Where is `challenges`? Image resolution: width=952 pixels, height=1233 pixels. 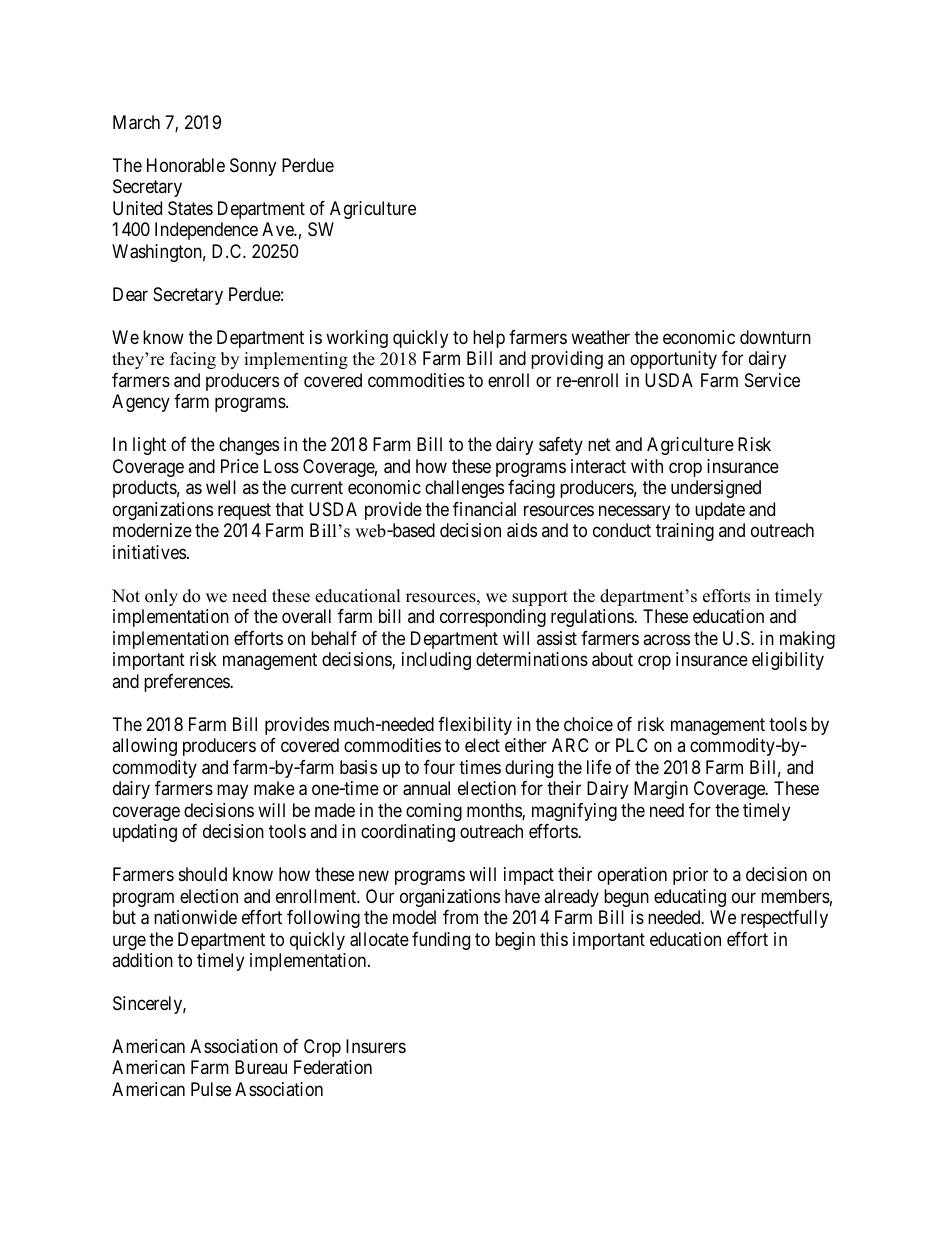 challenges is located at coordinates (464, 489).
